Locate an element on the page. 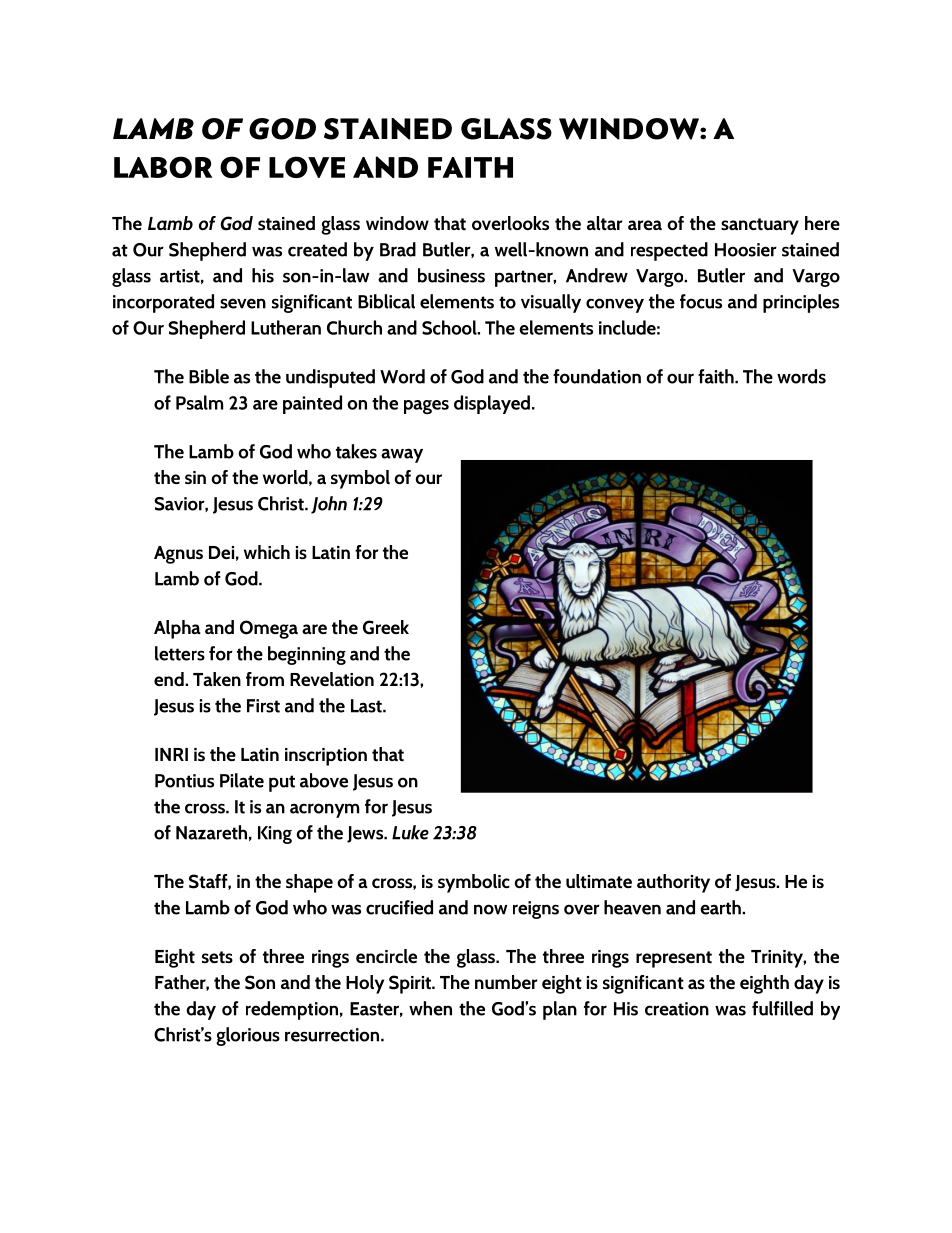 The width and height of the image is (952, 1233). number is located at coordinates (506, 982).
